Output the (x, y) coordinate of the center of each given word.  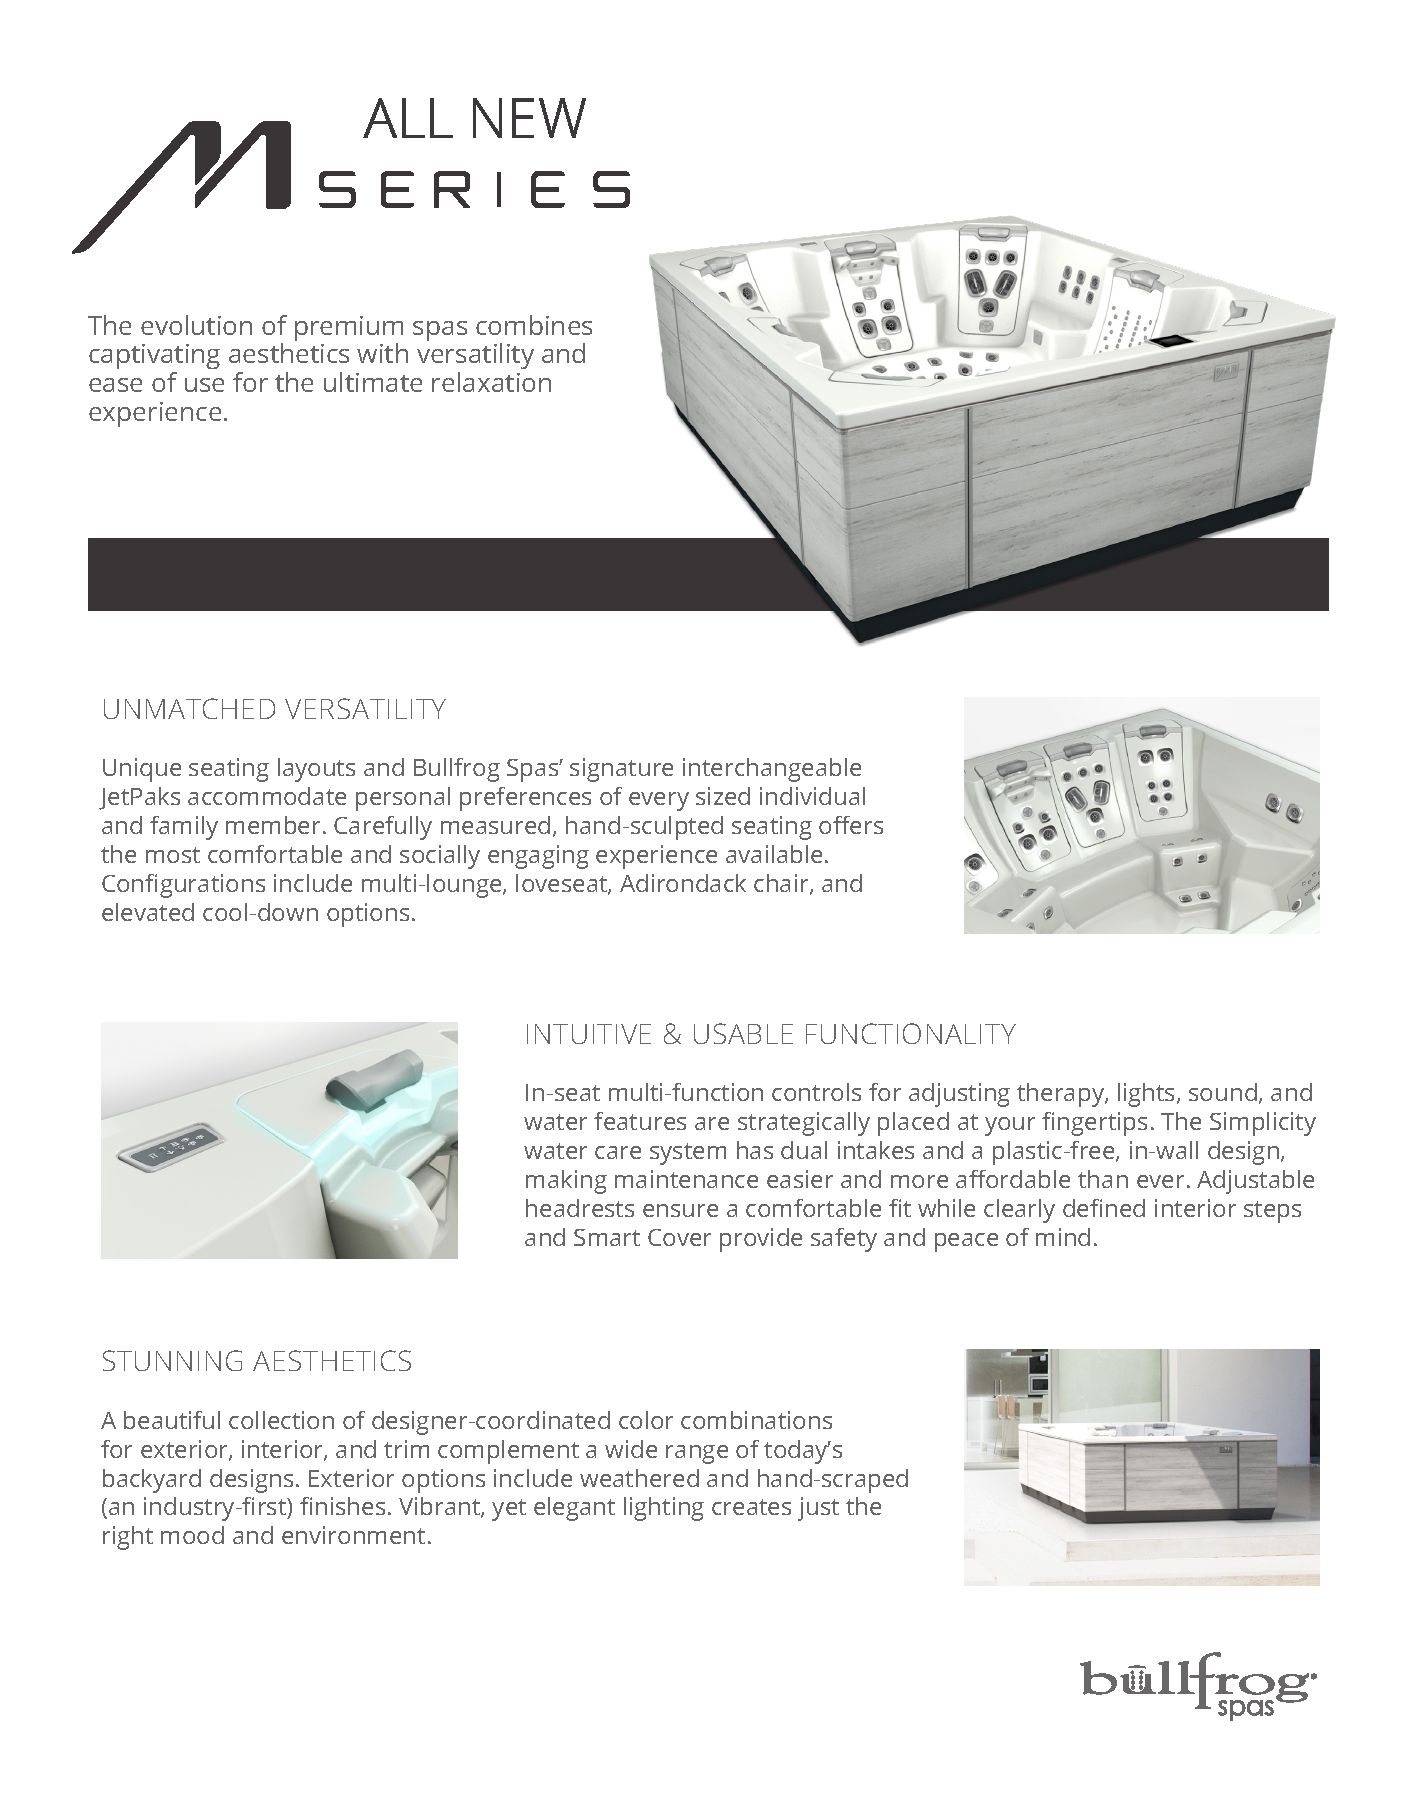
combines (534, 325)
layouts (316, 770)
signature (621, 770)
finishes (342, 1506)
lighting (664, 1509)
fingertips (1094, 1124)
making (566, 1182)
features (640, 1121)
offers (851, 825)
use (204, 385)
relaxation (491, 382)
